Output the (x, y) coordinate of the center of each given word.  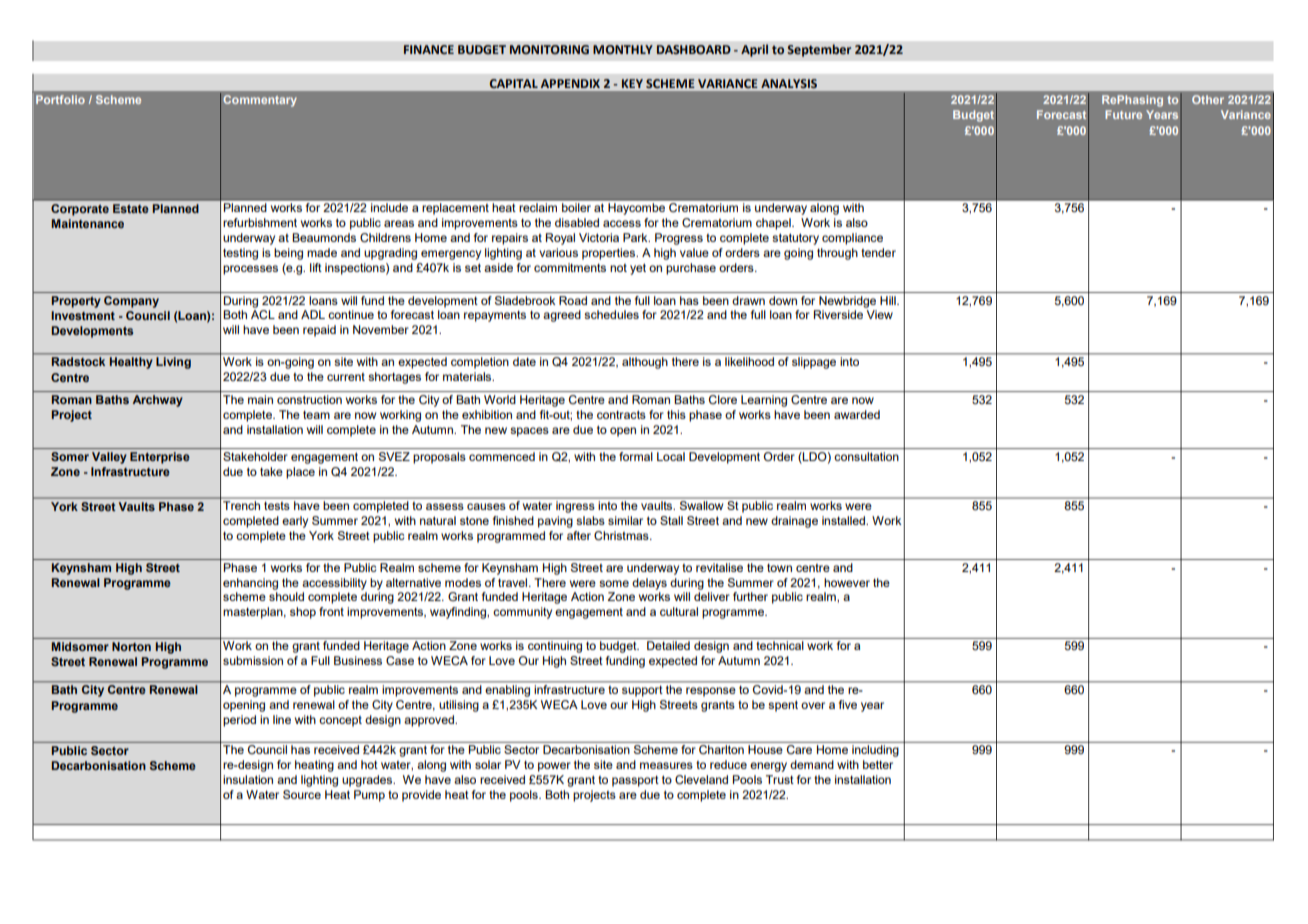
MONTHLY (623, 49)
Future (1123, 114)
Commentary (260, 101)
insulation (248, 779)
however (847, 582)
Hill (889, 300)
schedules (611, 314)
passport (635, 781)
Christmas (622, 536)
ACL (263, 315)
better (878, 764)
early (295, 522)
